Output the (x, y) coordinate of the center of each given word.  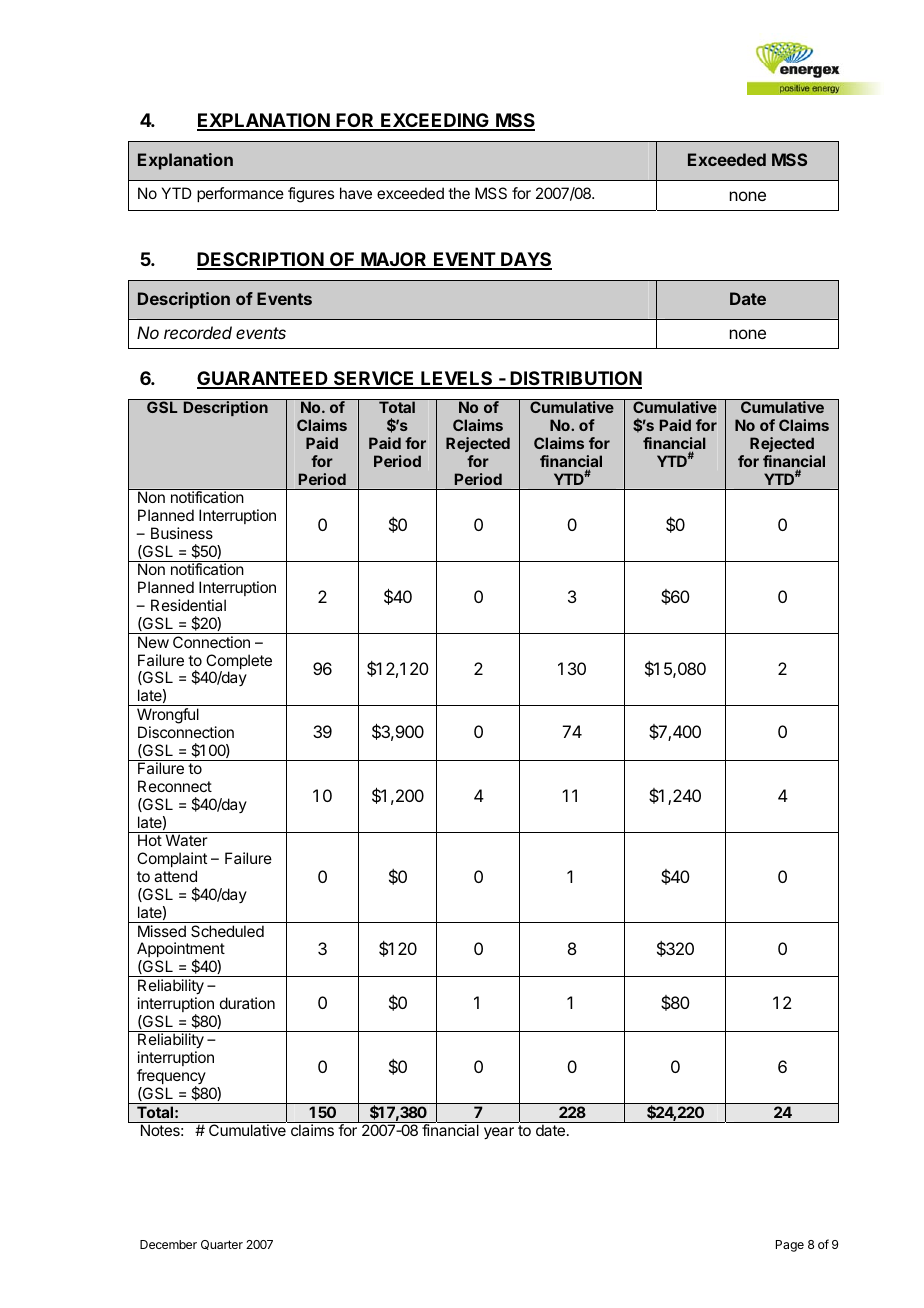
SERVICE (374, 379)
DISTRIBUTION (575, 379)
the (459, 193)
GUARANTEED (263, 379)
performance (240, 194)
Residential (188, 605)
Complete (238, 663)
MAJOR (394, 260)
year (499, 1133)
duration (247, 1003)
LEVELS (457, 379)
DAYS (525, 260)
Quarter (222, 1245)
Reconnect (175, 786)
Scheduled (227, 931)
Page (790, 1246)
